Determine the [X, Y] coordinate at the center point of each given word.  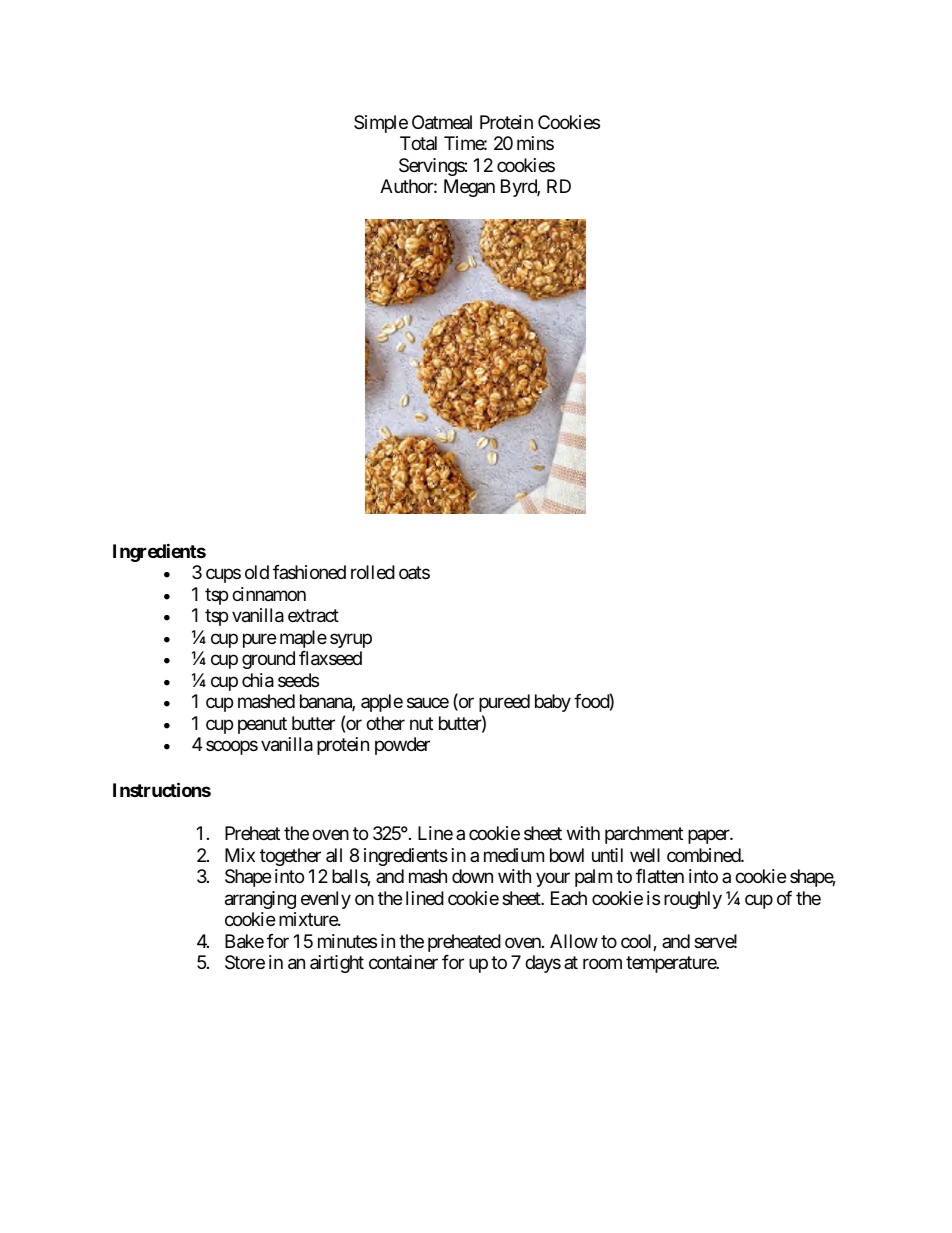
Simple [381, 124]
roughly [693, 900]
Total [418, 143]
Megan [469, 188]
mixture [309, 919]
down [472, 876]
